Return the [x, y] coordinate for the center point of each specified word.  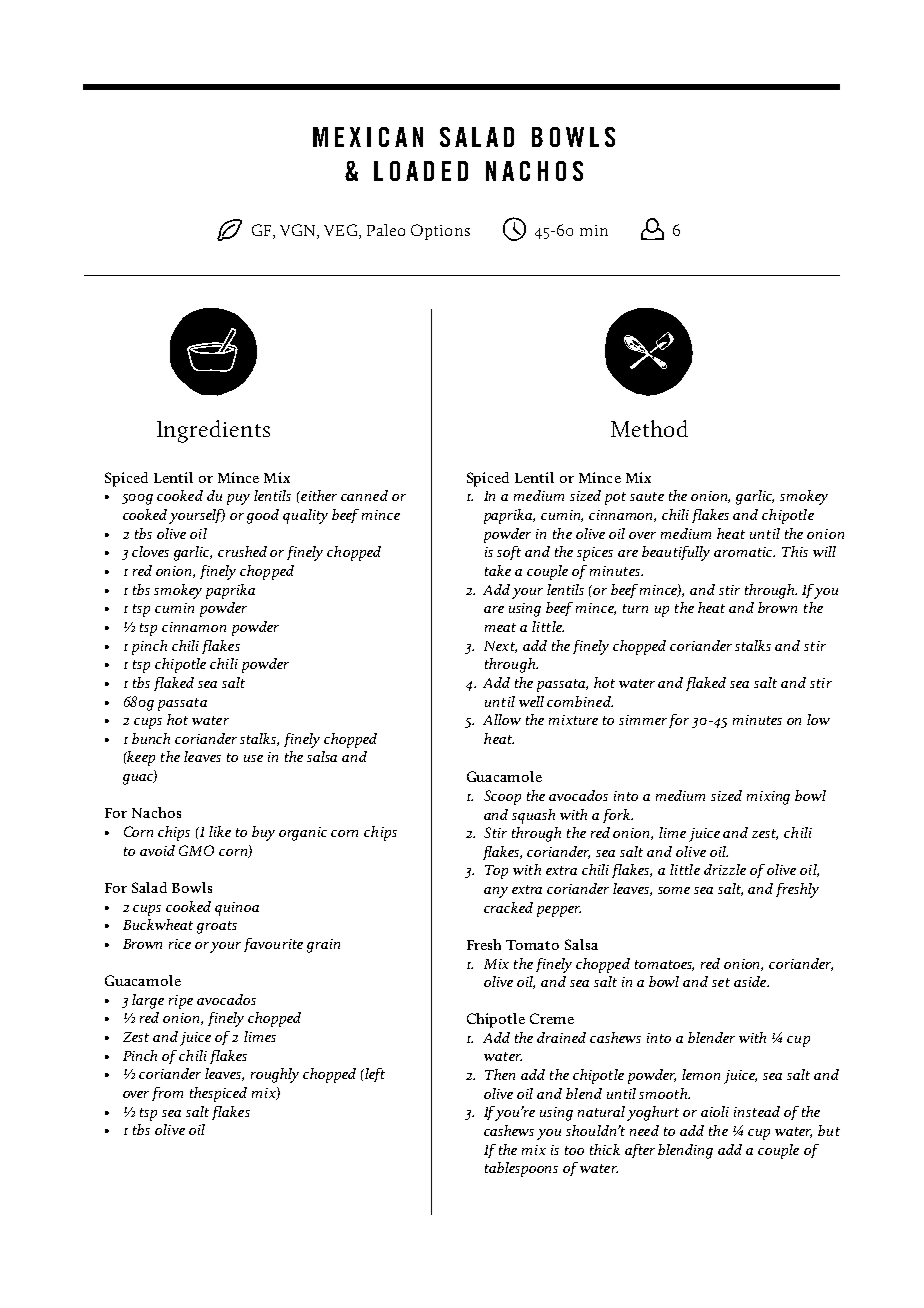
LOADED [421, 171]
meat [500, 627]
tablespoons [521, 1169]
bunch [151, 738]
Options [440, 232]
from [167, 1094]
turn [635, 608]
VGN [299, 231]
